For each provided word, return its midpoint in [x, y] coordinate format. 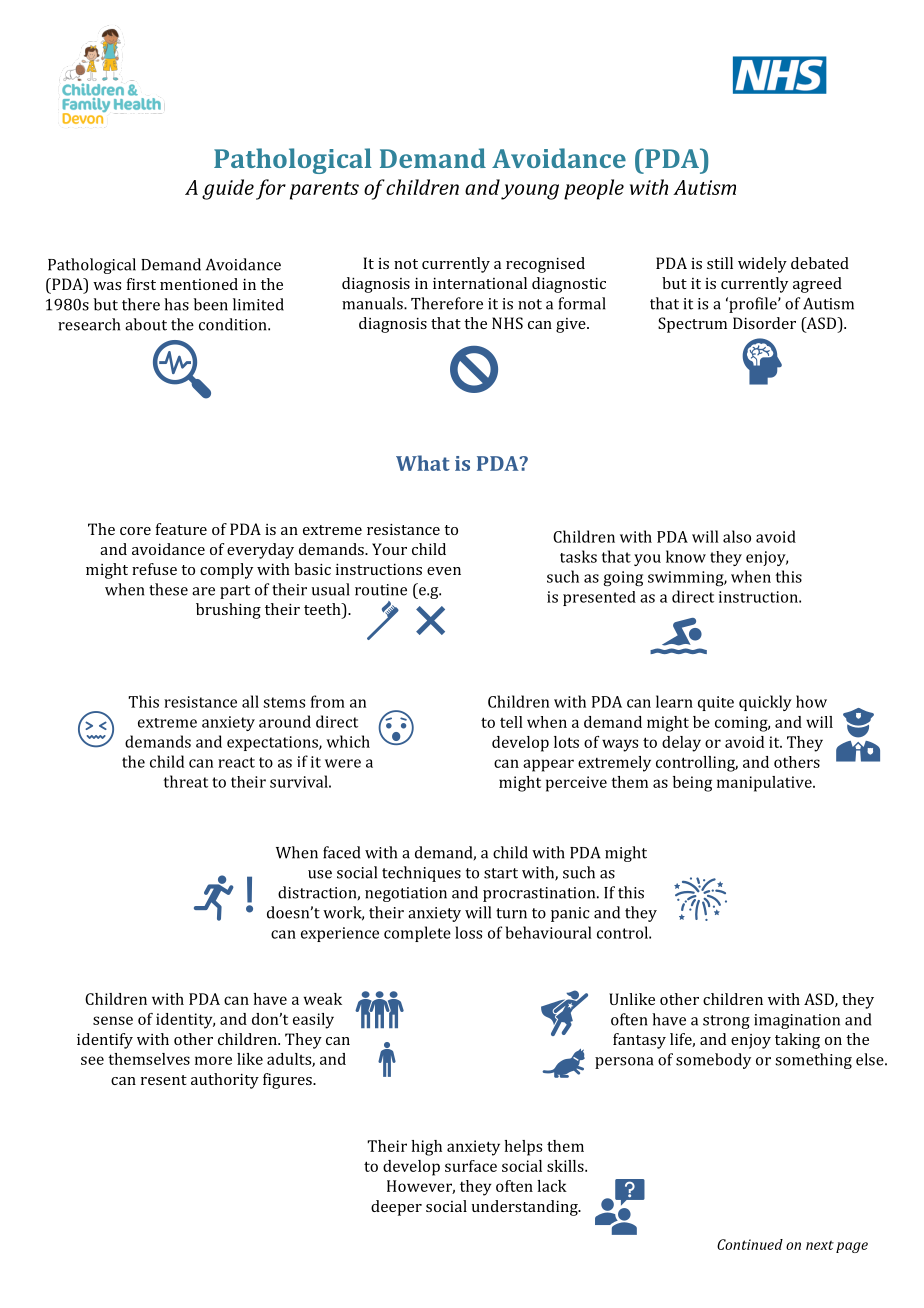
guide [228, 189]
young [530, 192]
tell [511, 722]
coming [742, 724]
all [250, 701]
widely [762, 265]
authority [225, 1081]
